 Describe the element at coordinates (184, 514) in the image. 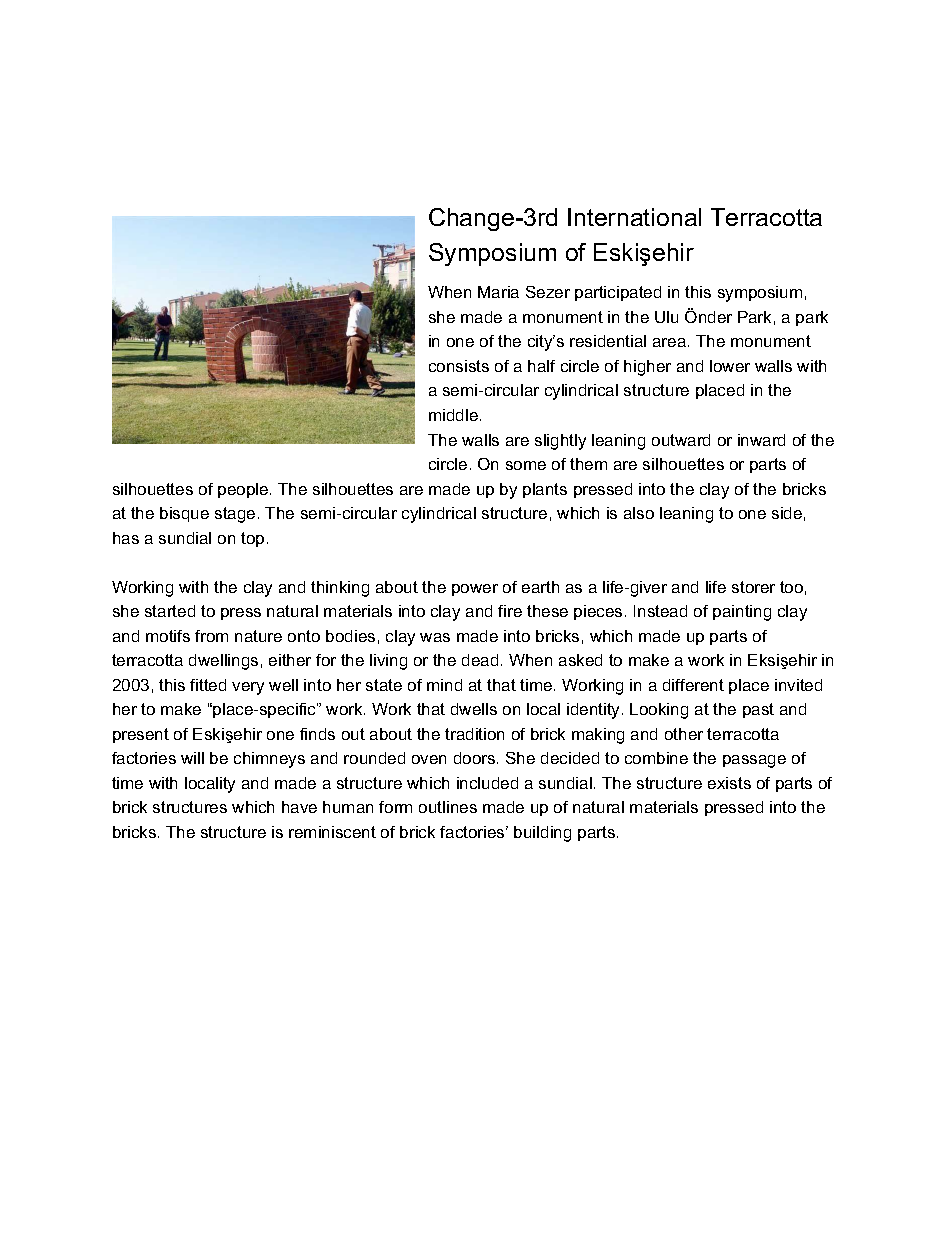

I see `bisque` at that location.
